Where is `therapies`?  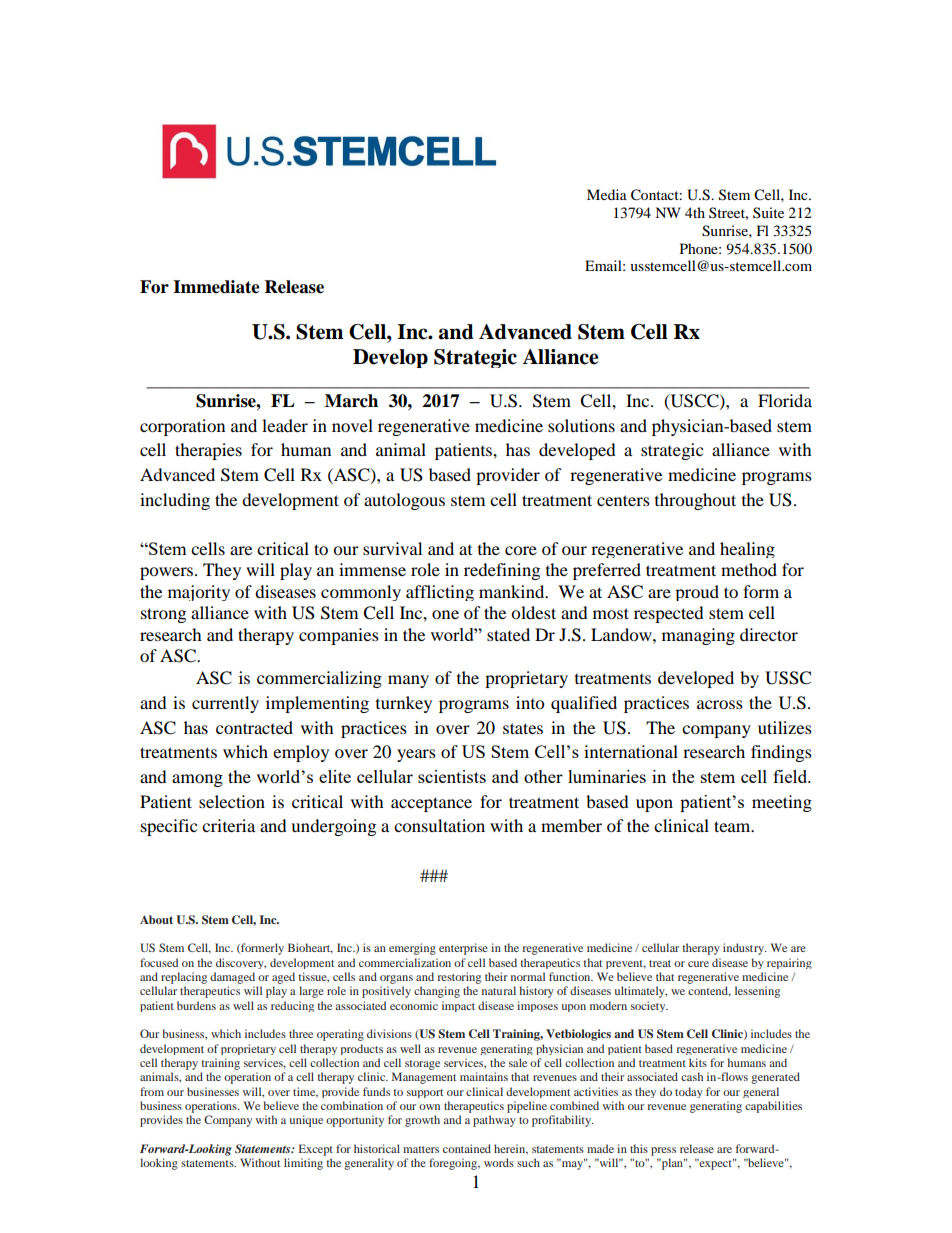
therapies is located at coordinates (208, 451).
